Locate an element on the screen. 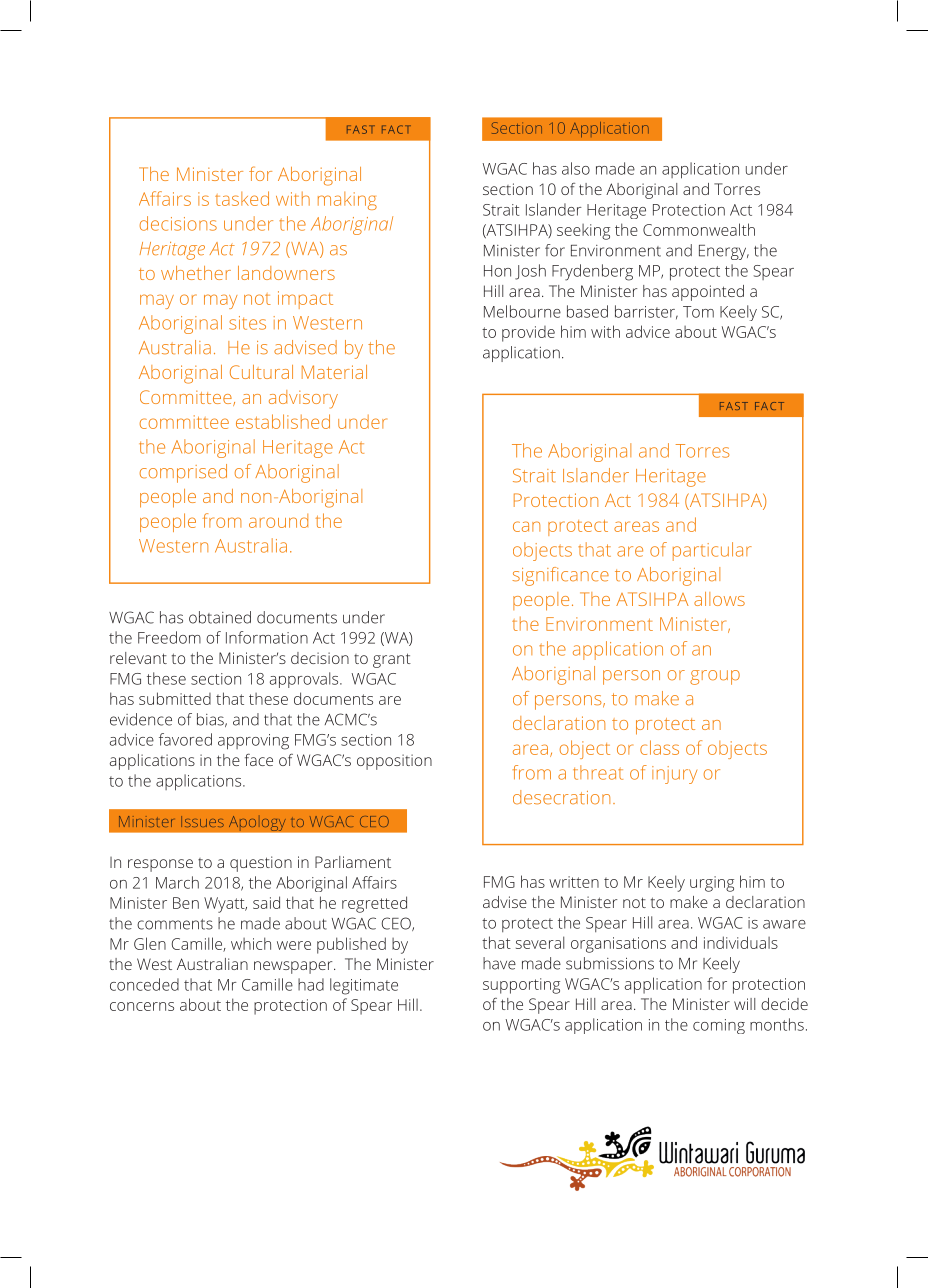 The image size is (928, 1288). tasked is located at coordinates (242, 198).
